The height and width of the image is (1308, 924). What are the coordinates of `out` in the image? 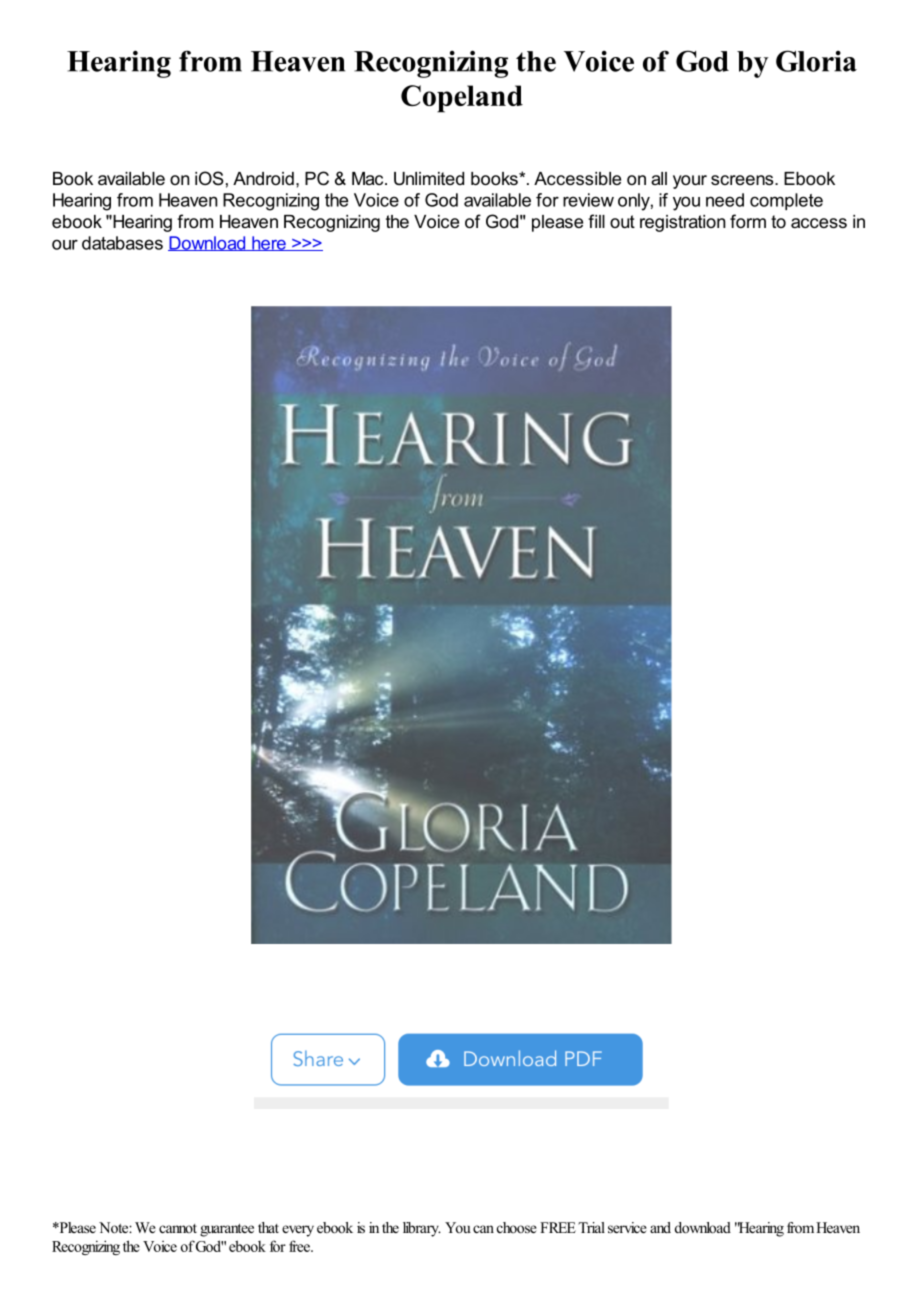 It's located at (622, 221).
